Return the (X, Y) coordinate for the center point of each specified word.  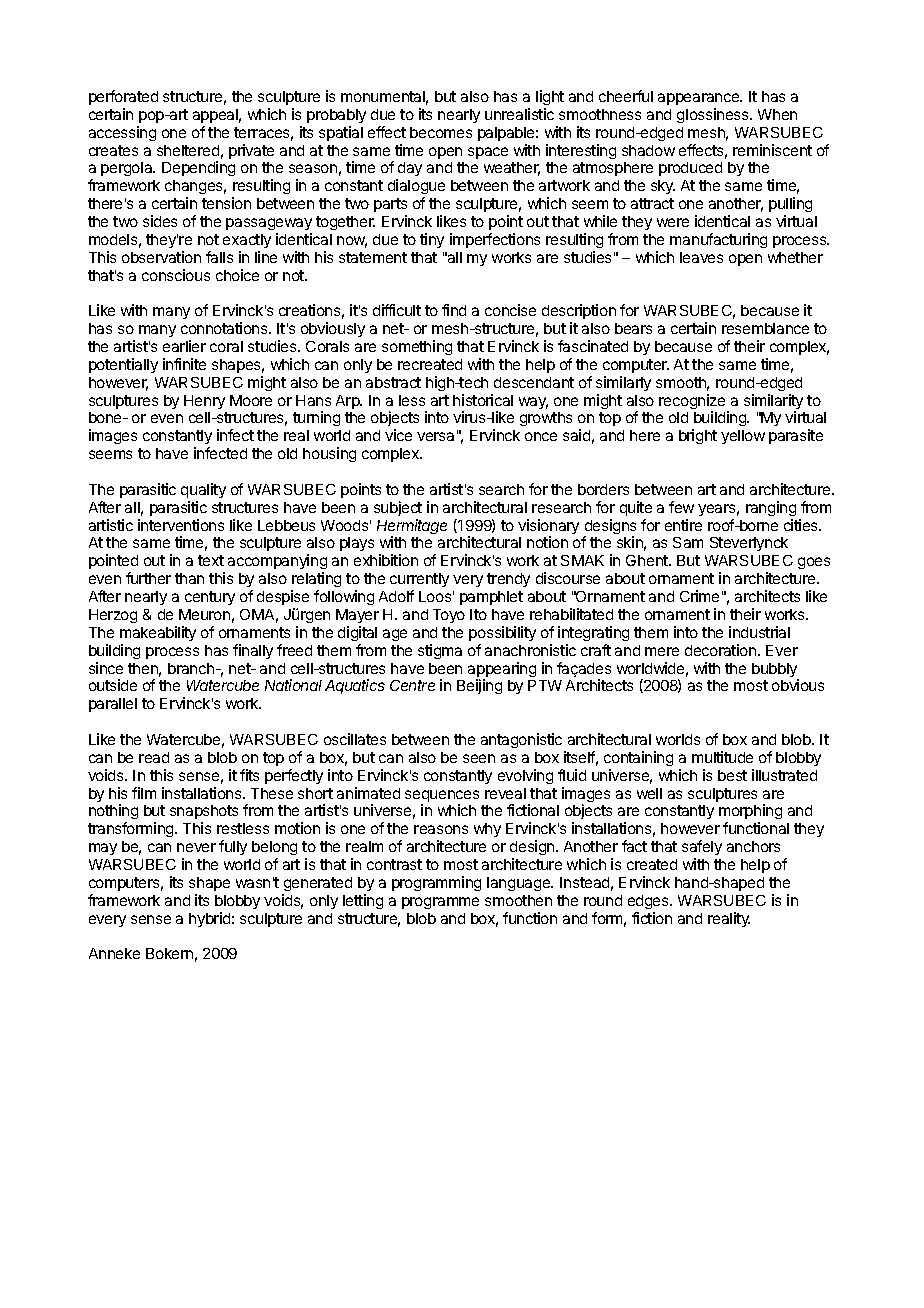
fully (233, 847)
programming (436, 883)
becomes (441, 132)
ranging (771, 508)
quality (203, 490)
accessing (122, 133)
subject (398, 508)
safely (702, 847)
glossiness (714, 115)
